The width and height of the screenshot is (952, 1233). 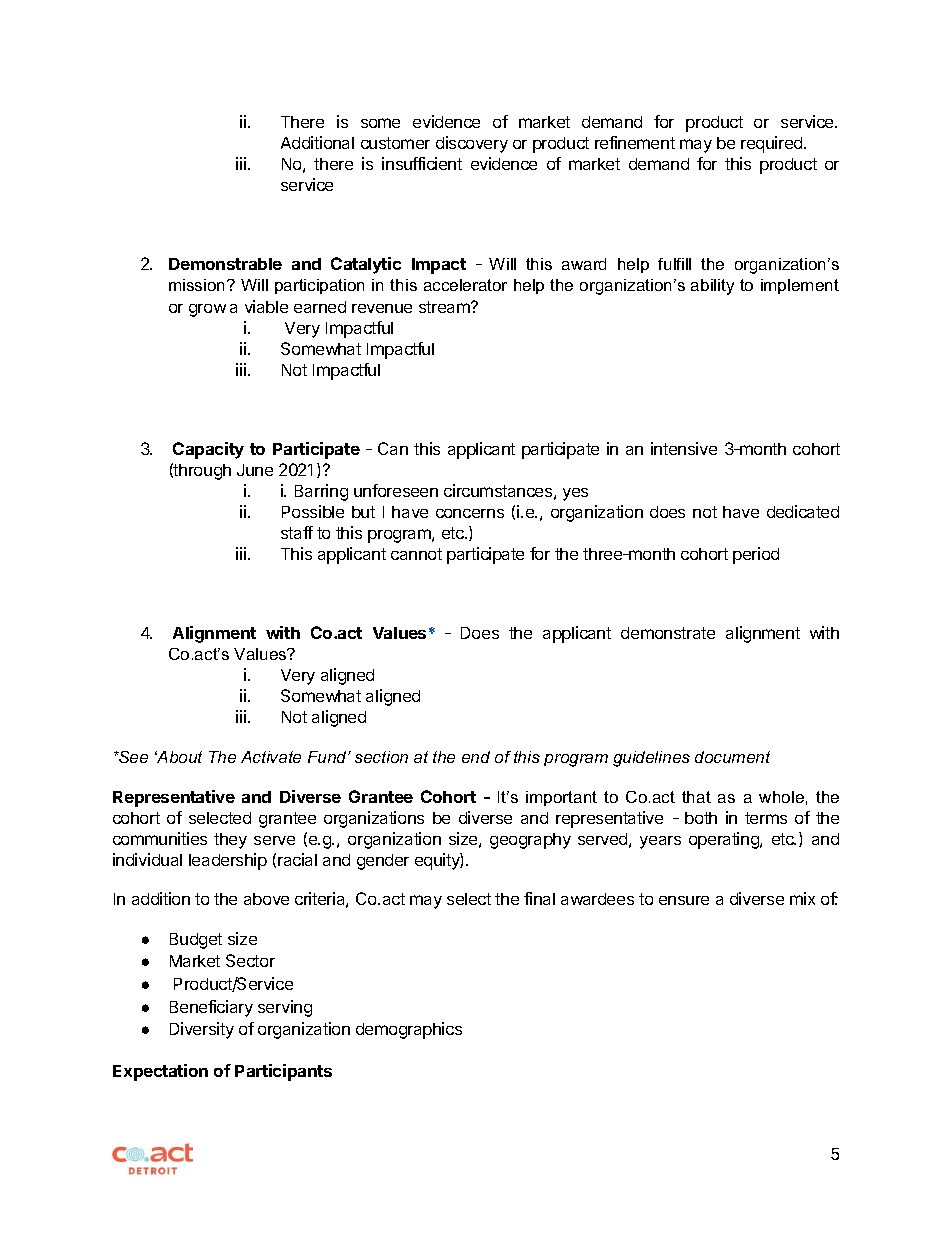 What do you see at coordinates (409, 1030) in the screenshot?
I see `demographics` at bounding box center [409, 1030].
